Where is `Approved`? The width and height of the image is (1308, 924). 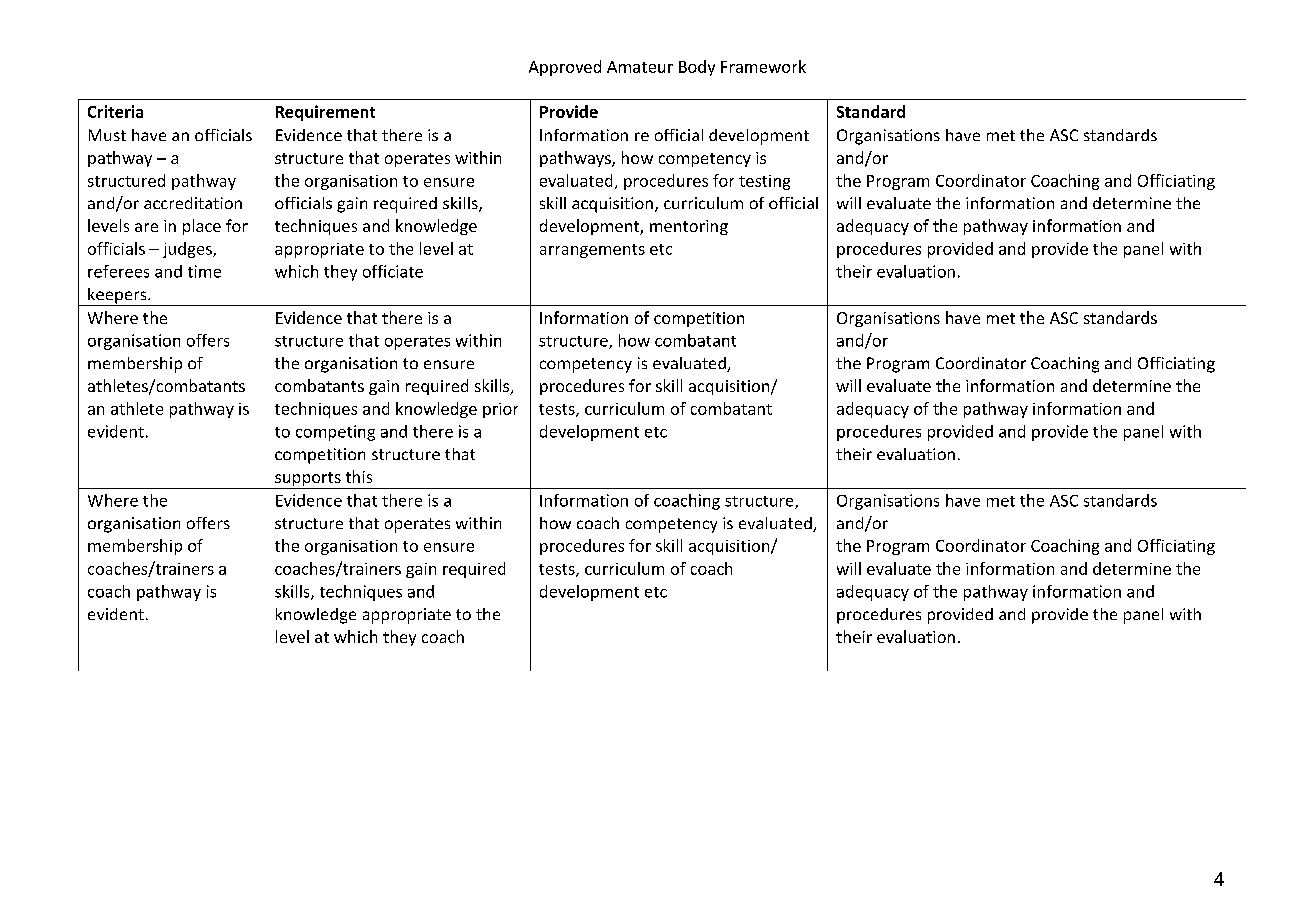 Approved is located at coordinates (565, 68).
